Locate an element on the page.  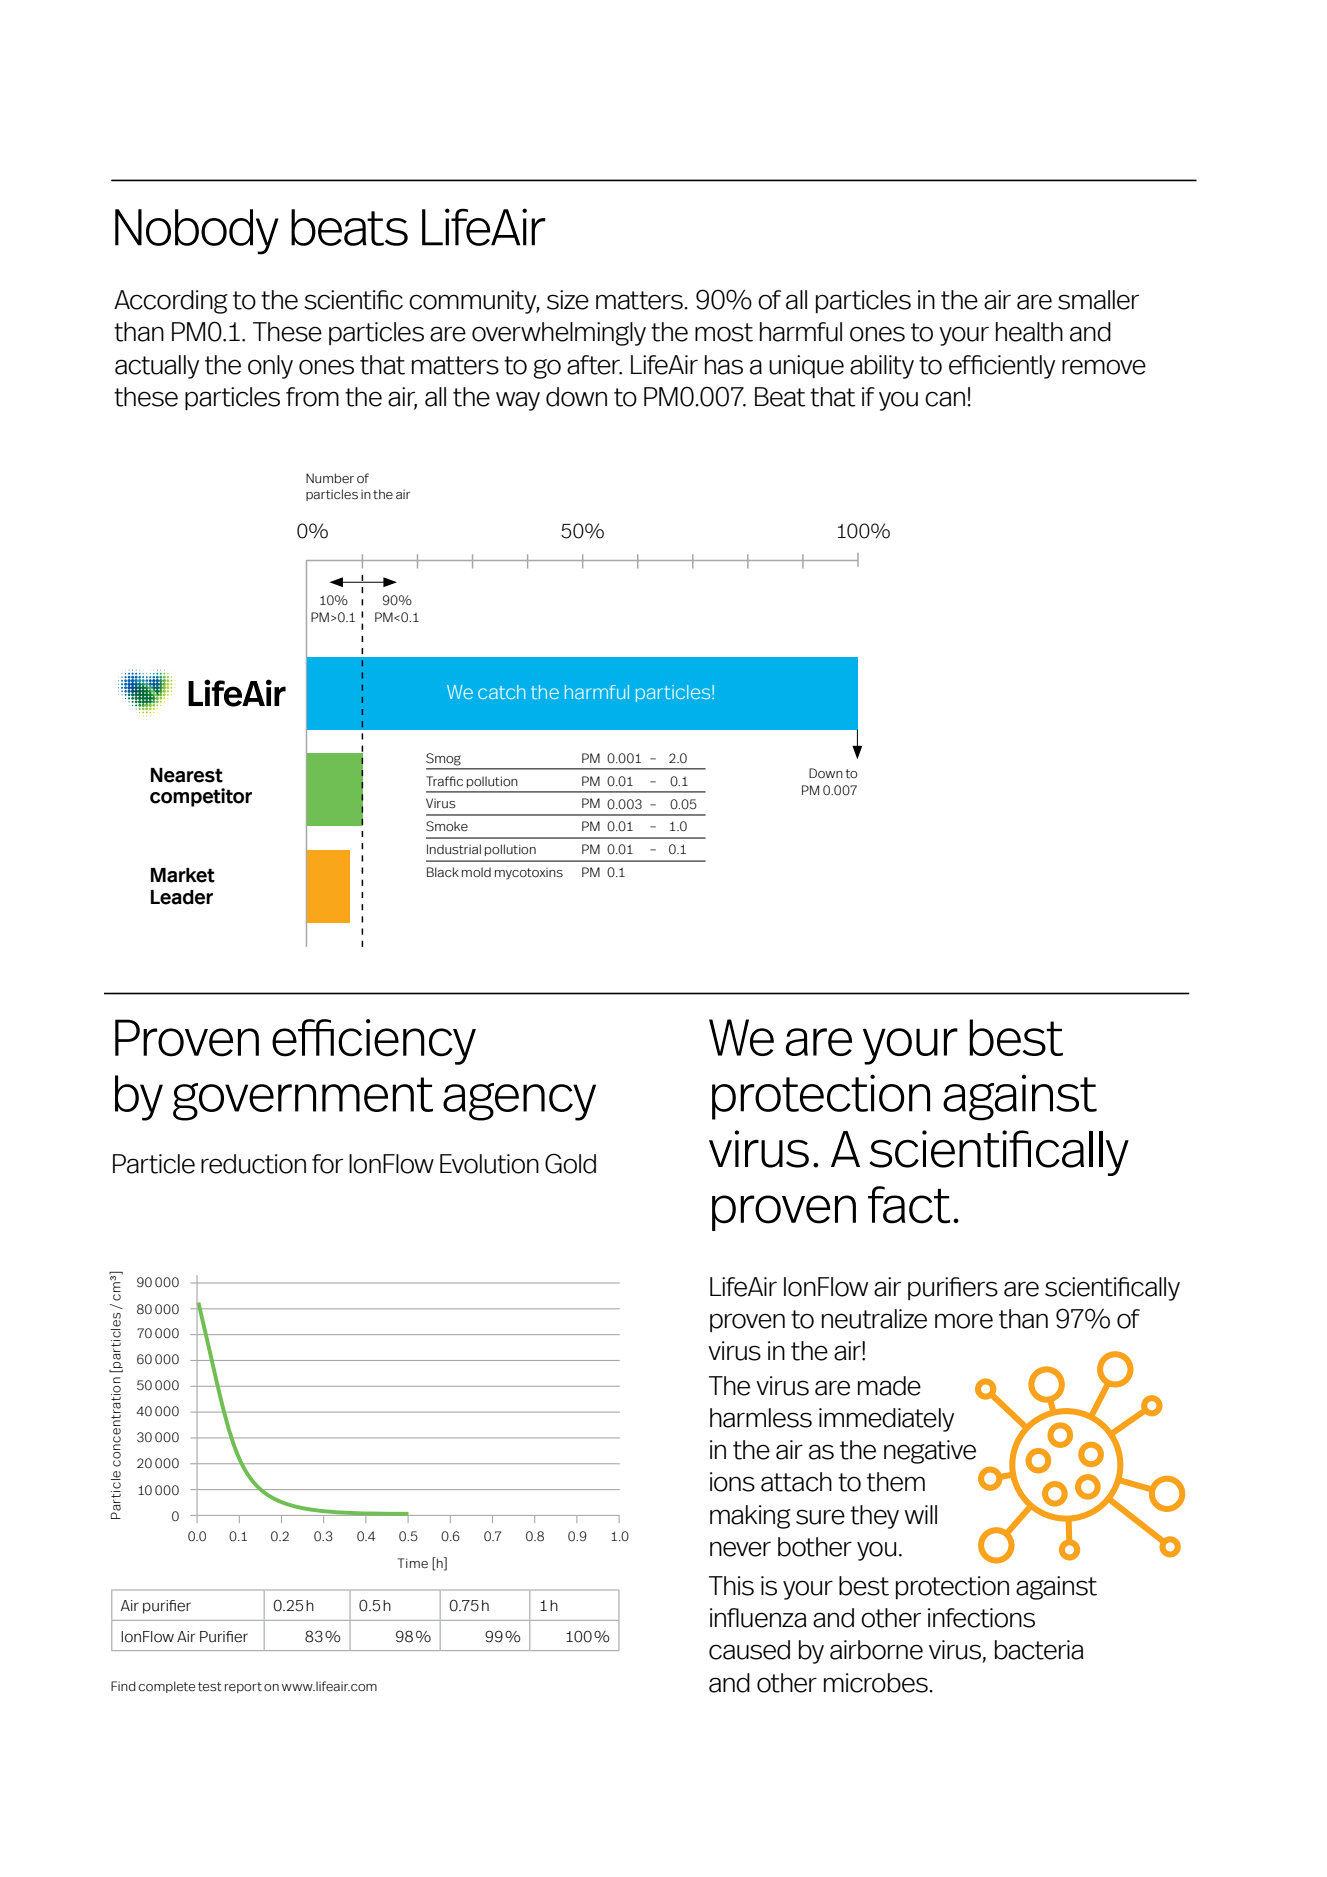
health is located at coordinates (1029, 332).
